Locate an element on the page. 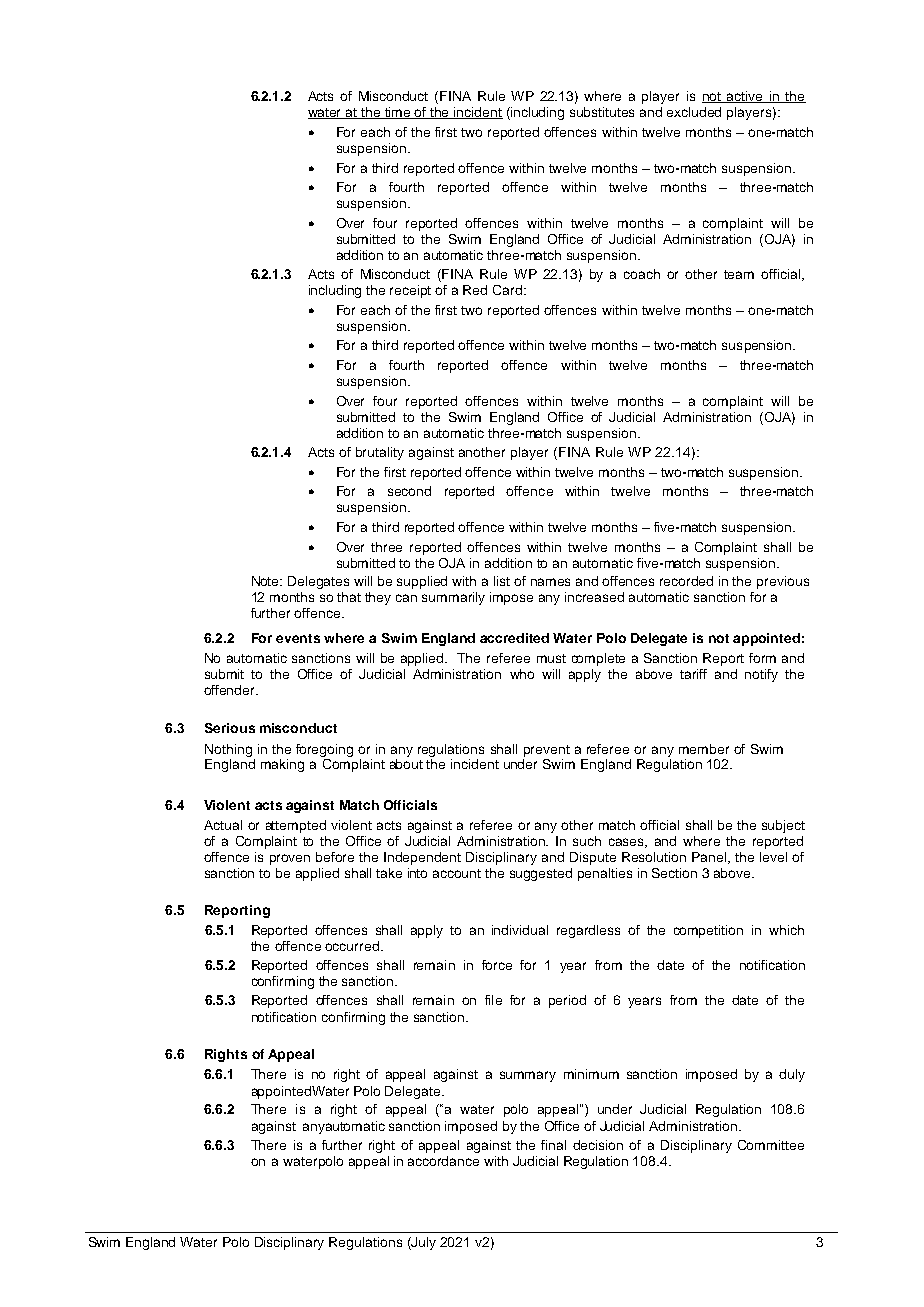  form is located at coordinates (762, 658).
